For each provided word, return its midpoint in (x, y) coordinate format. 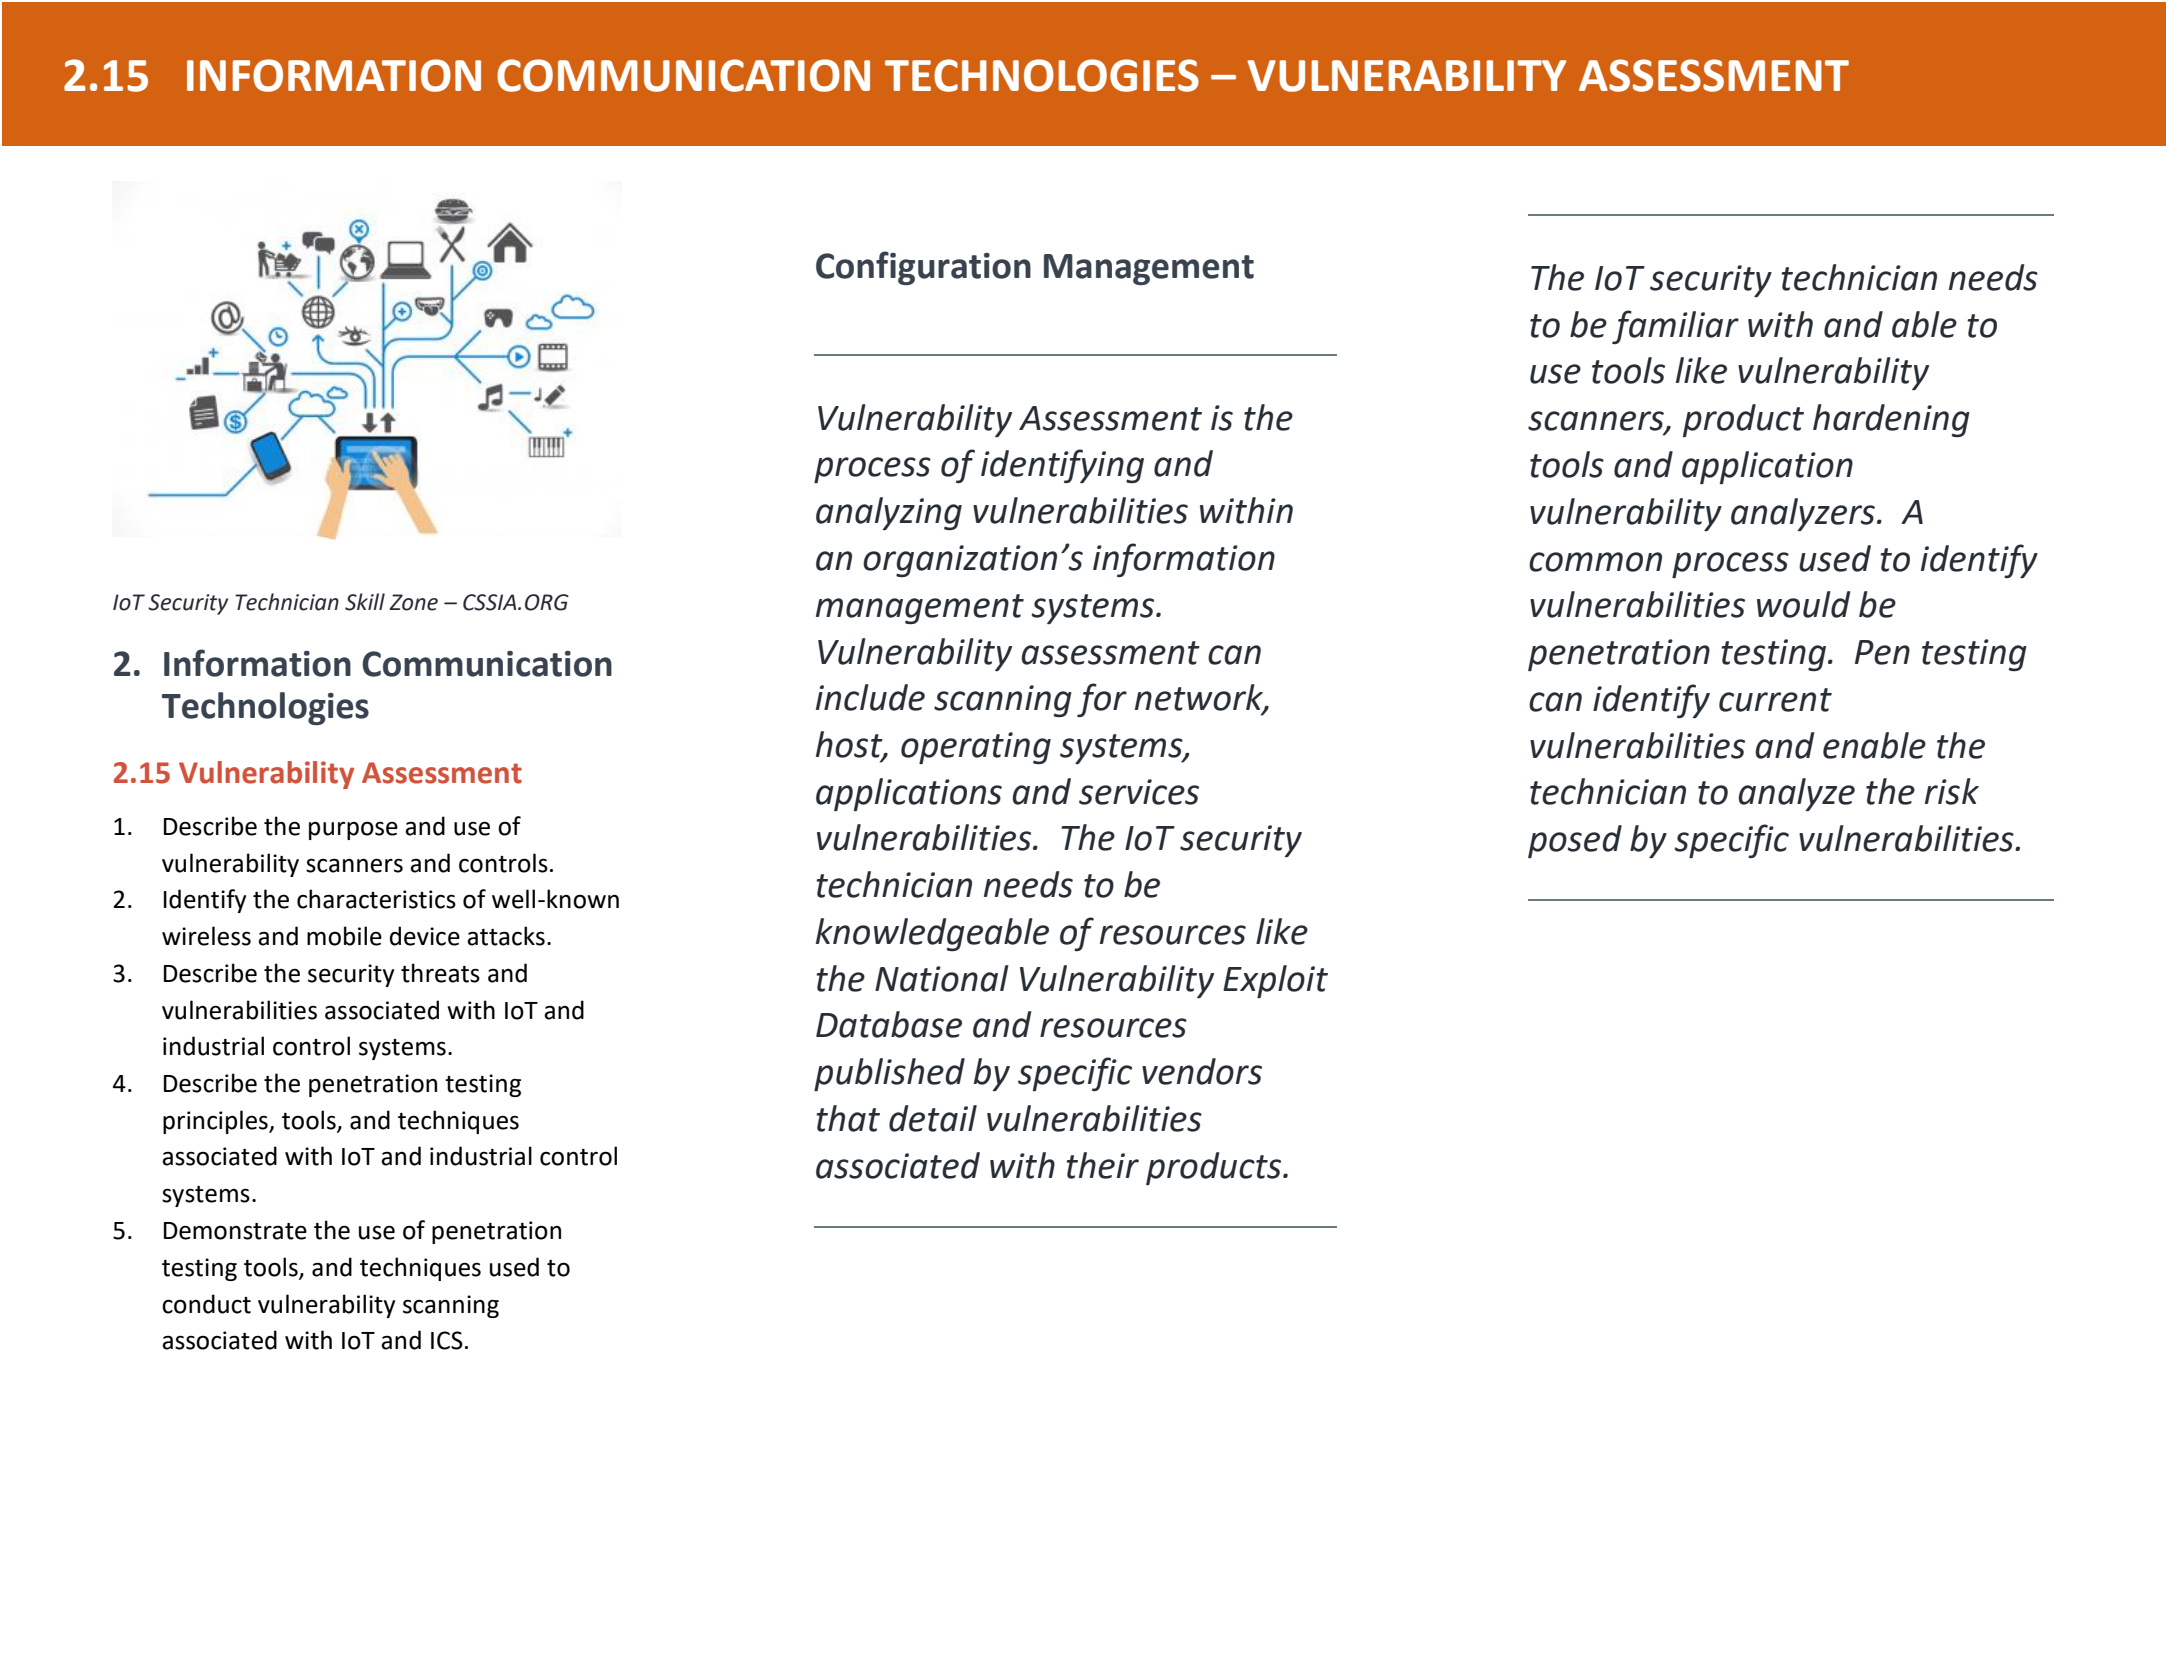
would (1803, 604)
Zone (413, 602)
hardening (1891, 420)
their (1102, 1165)
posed (1575, 841)
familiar (1675, 327)
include (870, 697)
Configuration (923, 268)
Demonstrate (235, 1231)
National (942, 978)
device (425, 936)
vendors (1202, 1071)
